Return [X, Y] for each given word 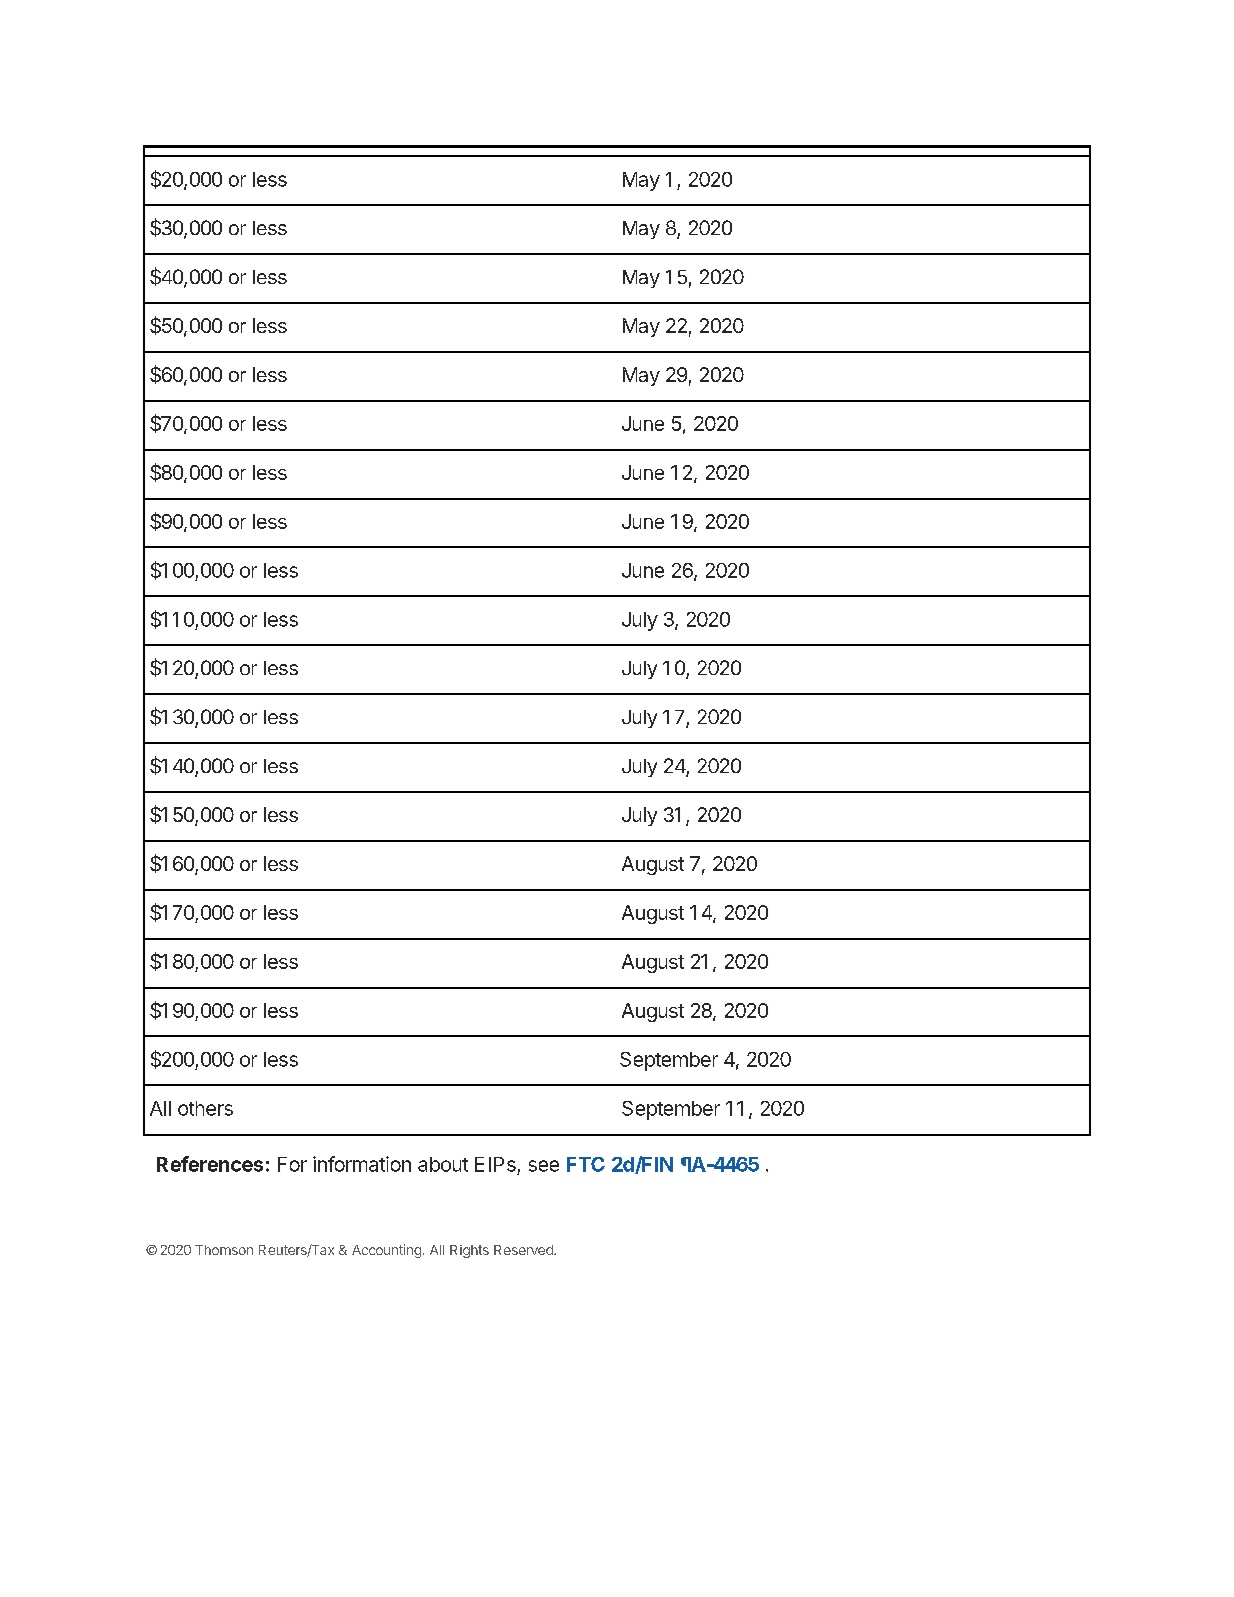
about [443, 1164]
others [205, 1108]
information [362, 1164]
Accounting [386, 1251]
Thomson [224, 1250]
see [544, 1166]
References [210, 1164]
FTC [586, 1164]
